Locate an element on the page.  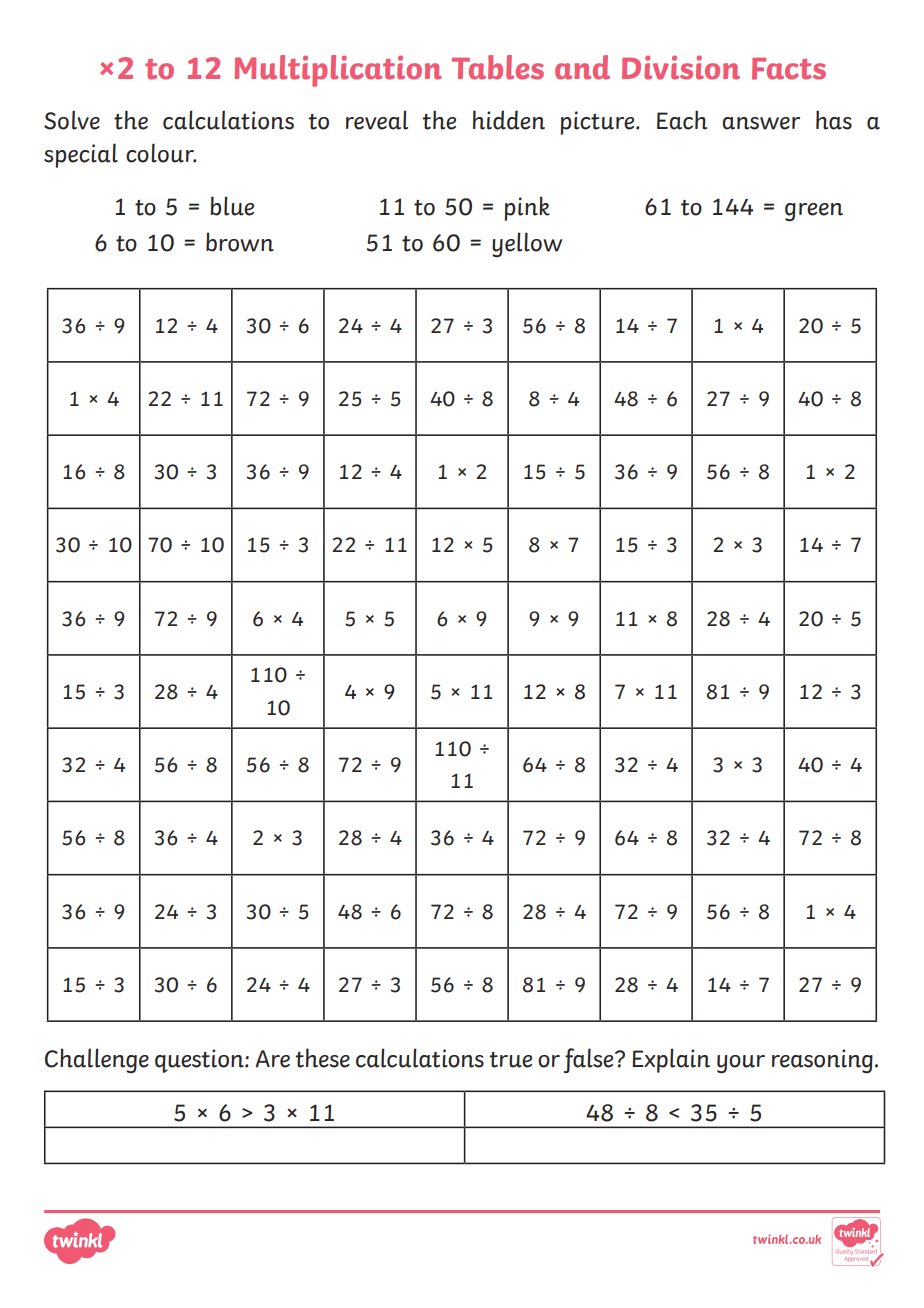
Challenge is located at coordinates (97, 1060).
